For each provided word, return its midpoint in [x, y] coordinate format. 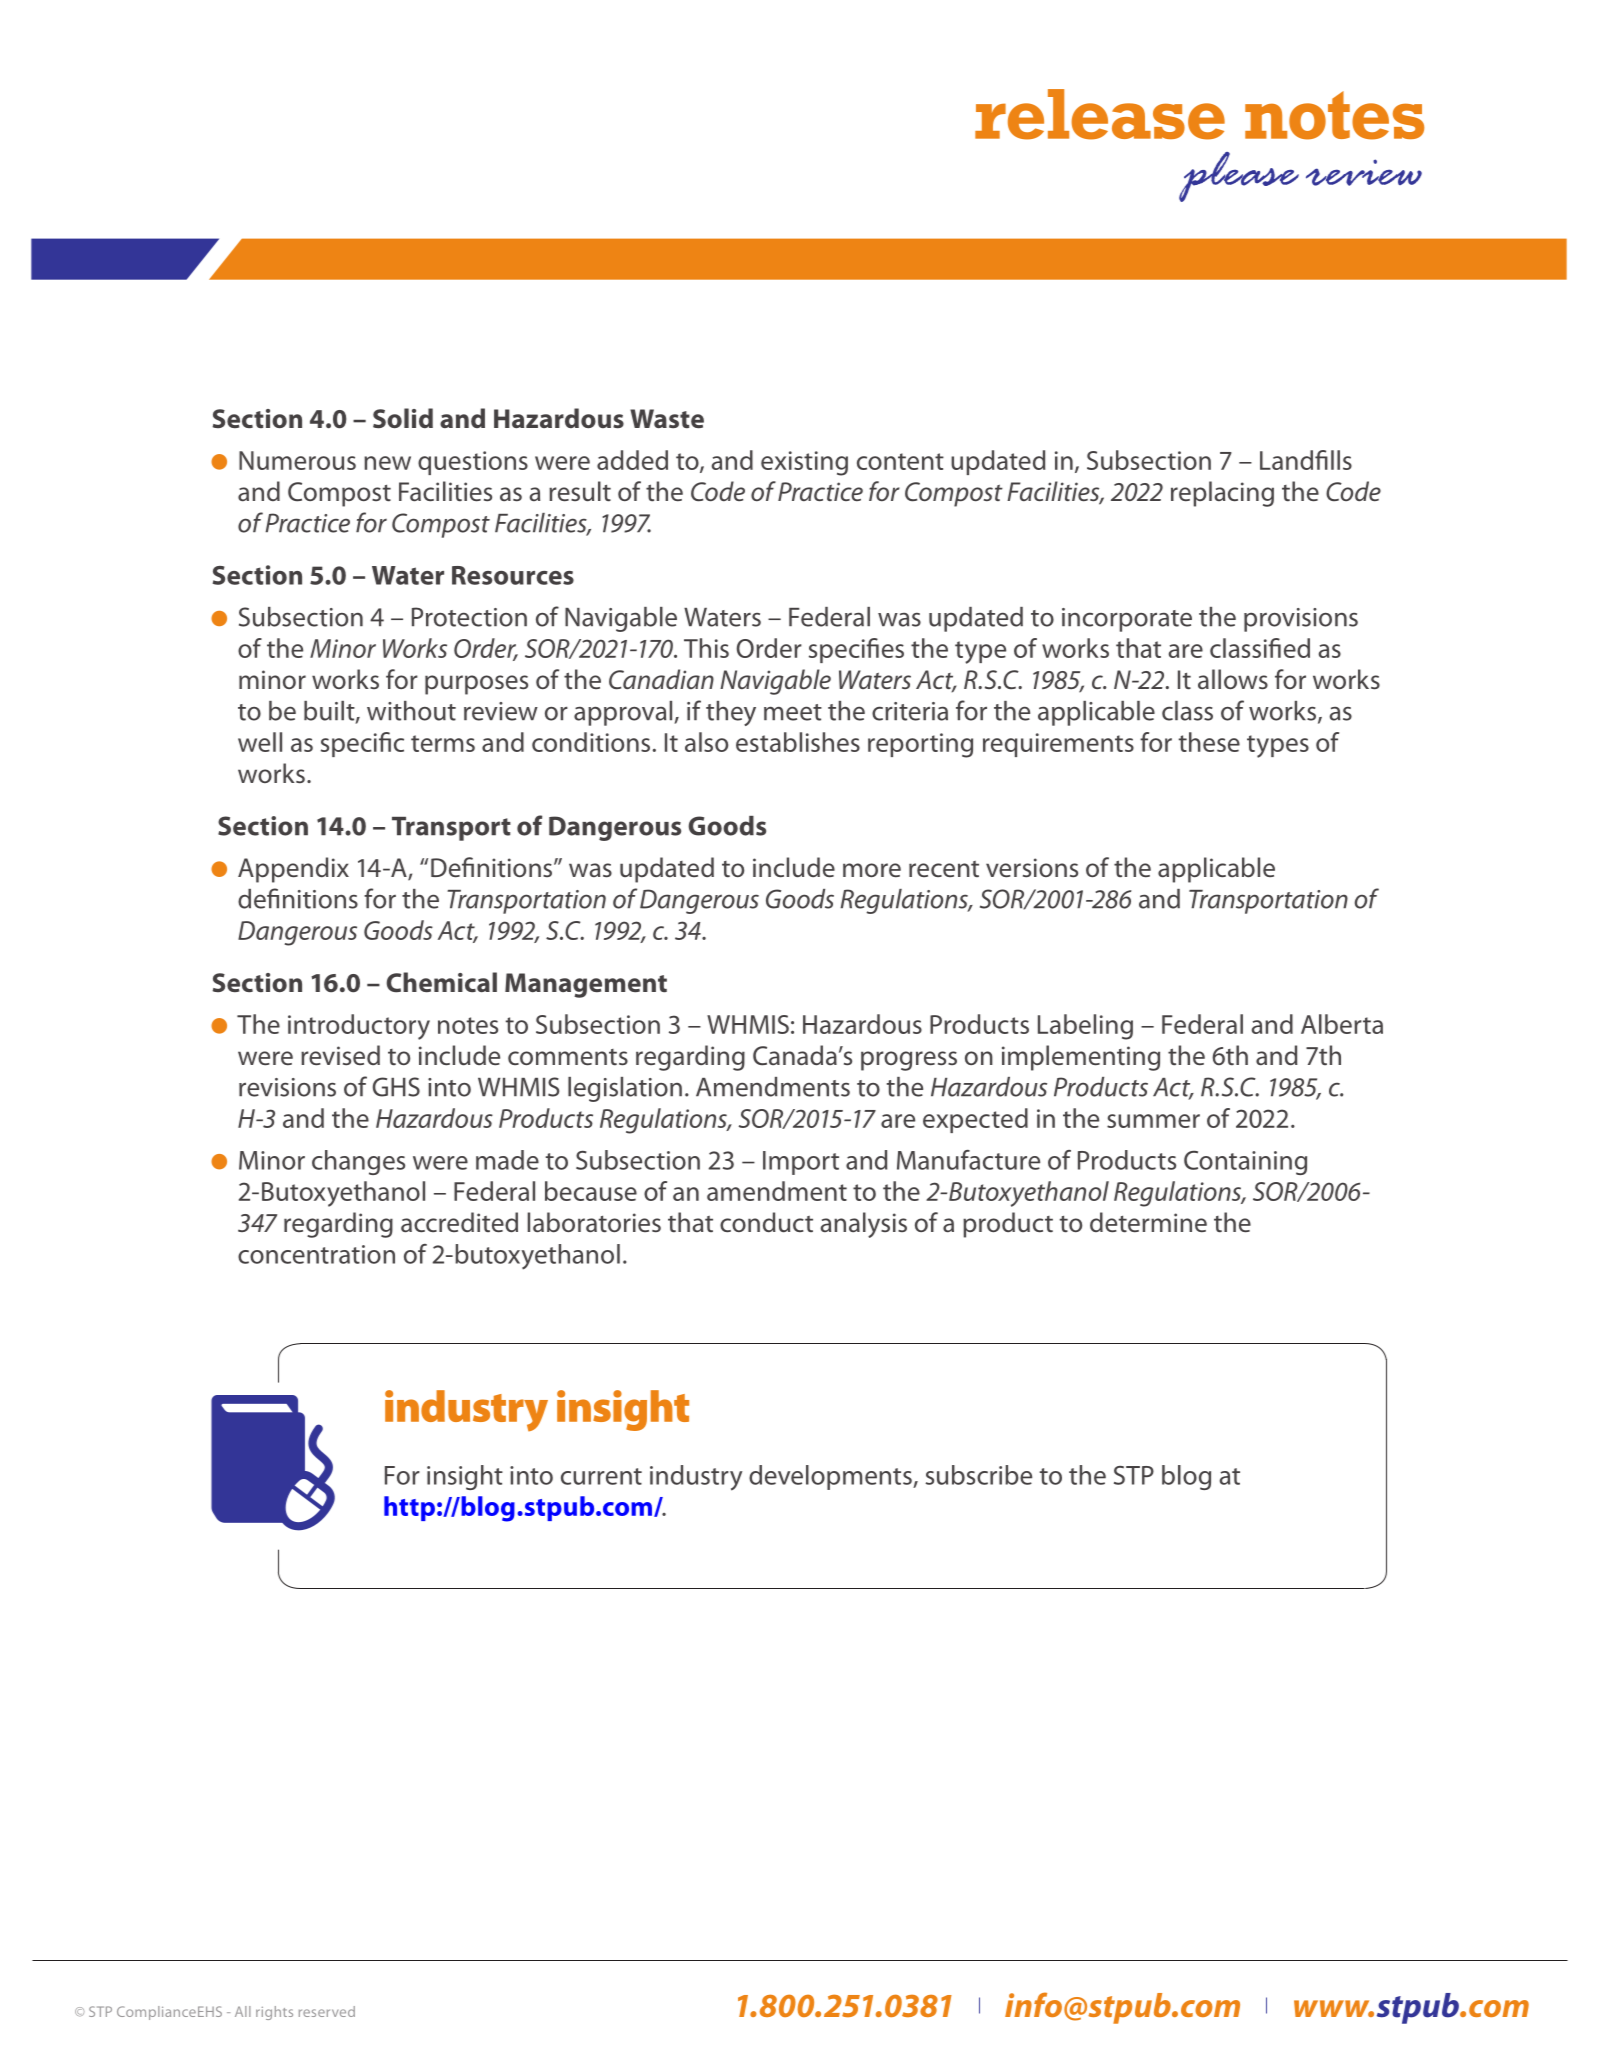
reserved [327, 2011]
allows [1233, 679]
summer [1153, 1121]
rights [274, 2013]
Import [801, 1163]
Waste [667, 419]
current [601, 1476]
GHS [396, 1087]
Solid [403, 418]
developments [831, 1477]
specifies [856, 650]
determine [1148, 1222]
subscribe [978, 1475]
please [1239, 177]
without [411, 711]
